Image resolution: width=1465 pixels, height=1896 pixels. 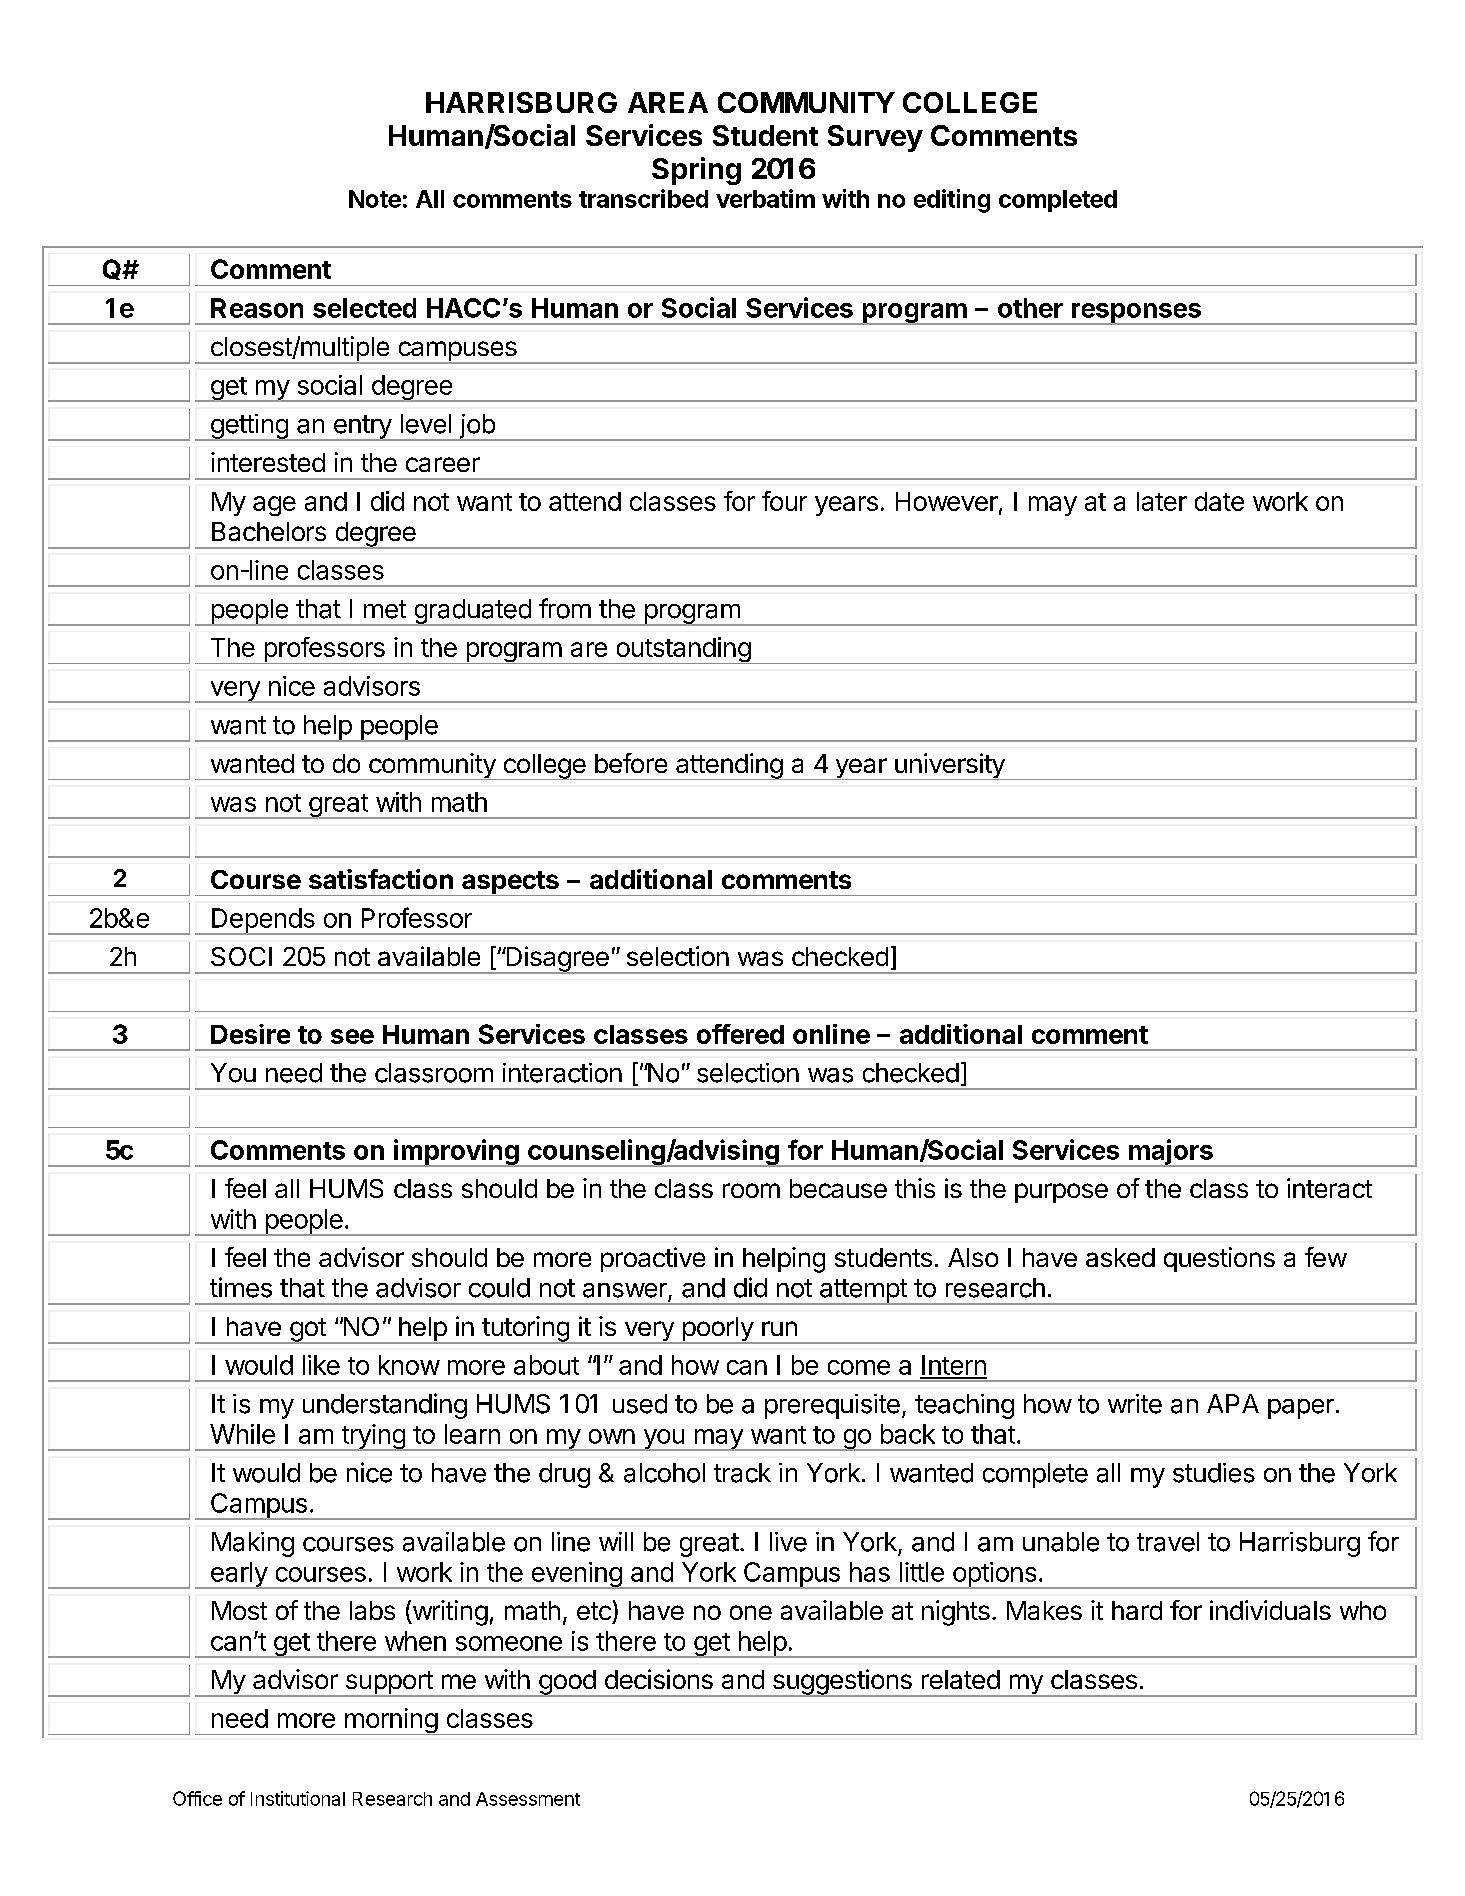 What do you see at coordinates (269, 531) in the screenshot?
I see `Bachelors` at bounding box center [269, 531].
